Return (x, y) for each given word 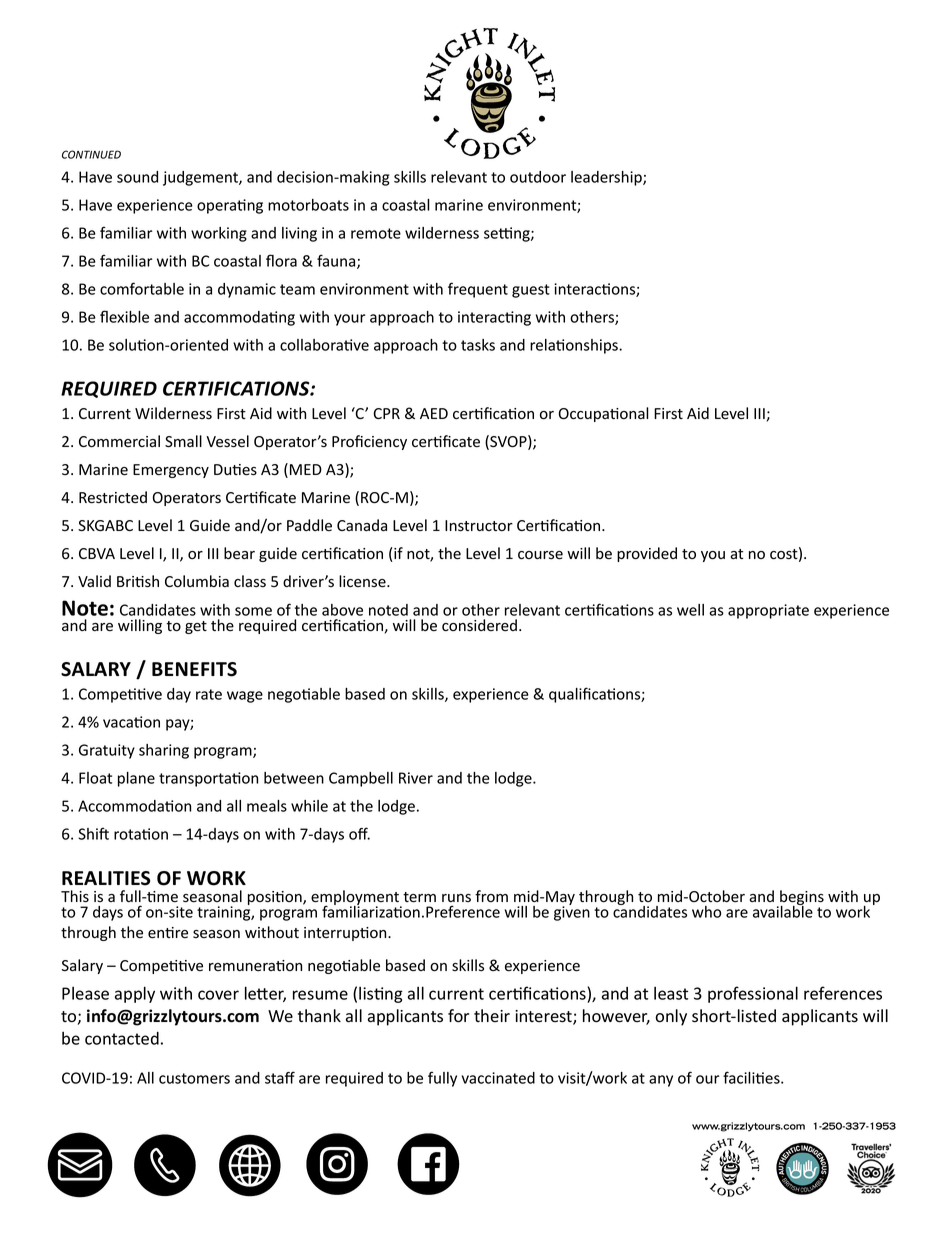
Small (183, 441)
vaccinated (498, 1078)
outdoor (538, 177)
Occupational (604, 414)
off (359, 833)
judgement (201, 178)
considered (479, 625)
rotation (141, 834)
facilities (752, 1077)
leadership (607, 178)
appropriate (768, 611)
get (196, 627)
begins (801, 899)
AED (434, 413)
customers (194, 1078)
